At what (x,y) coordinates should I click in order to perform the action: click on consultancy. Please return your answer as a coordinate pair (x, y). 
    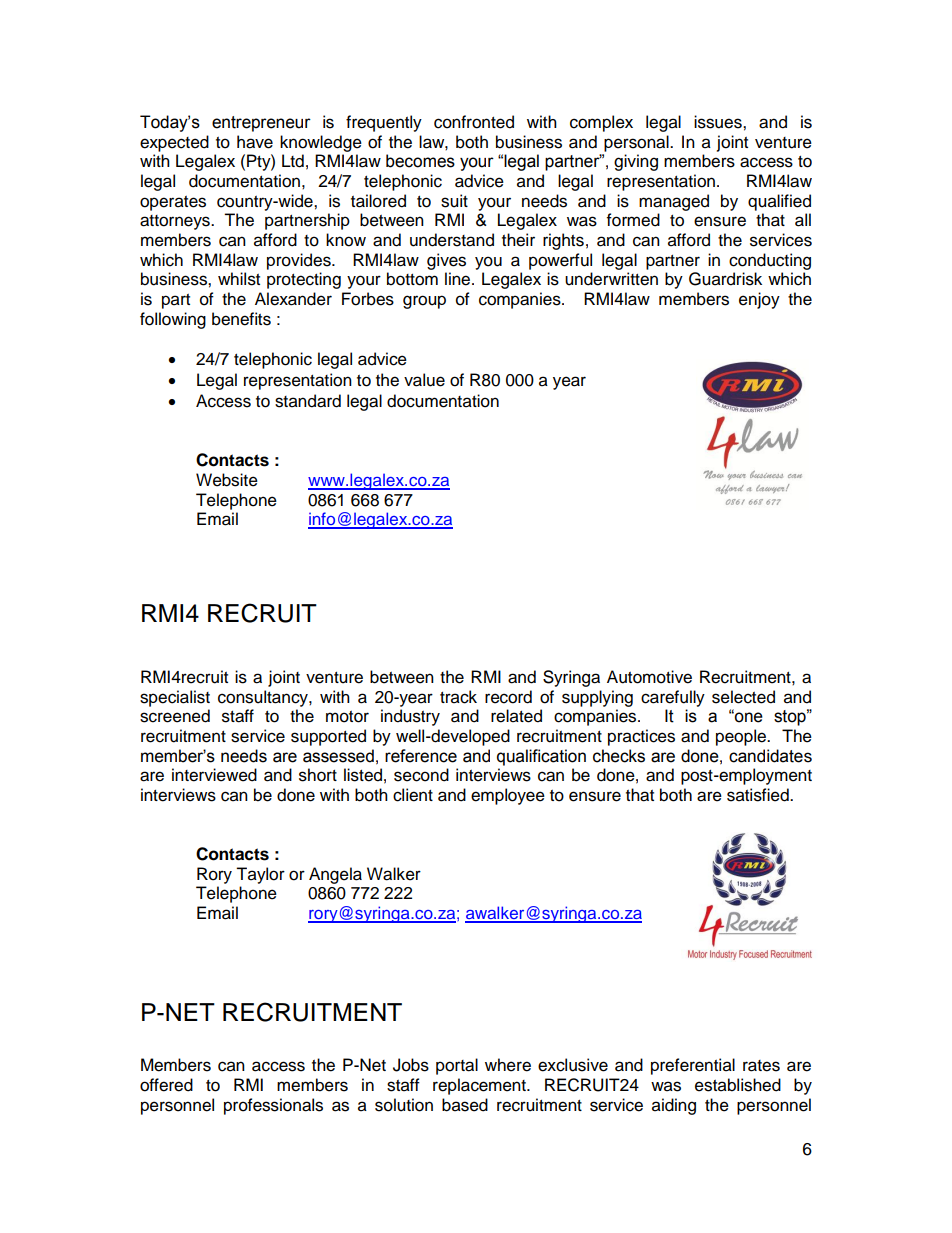
    Looking at the image, I should click on (264, 698).
